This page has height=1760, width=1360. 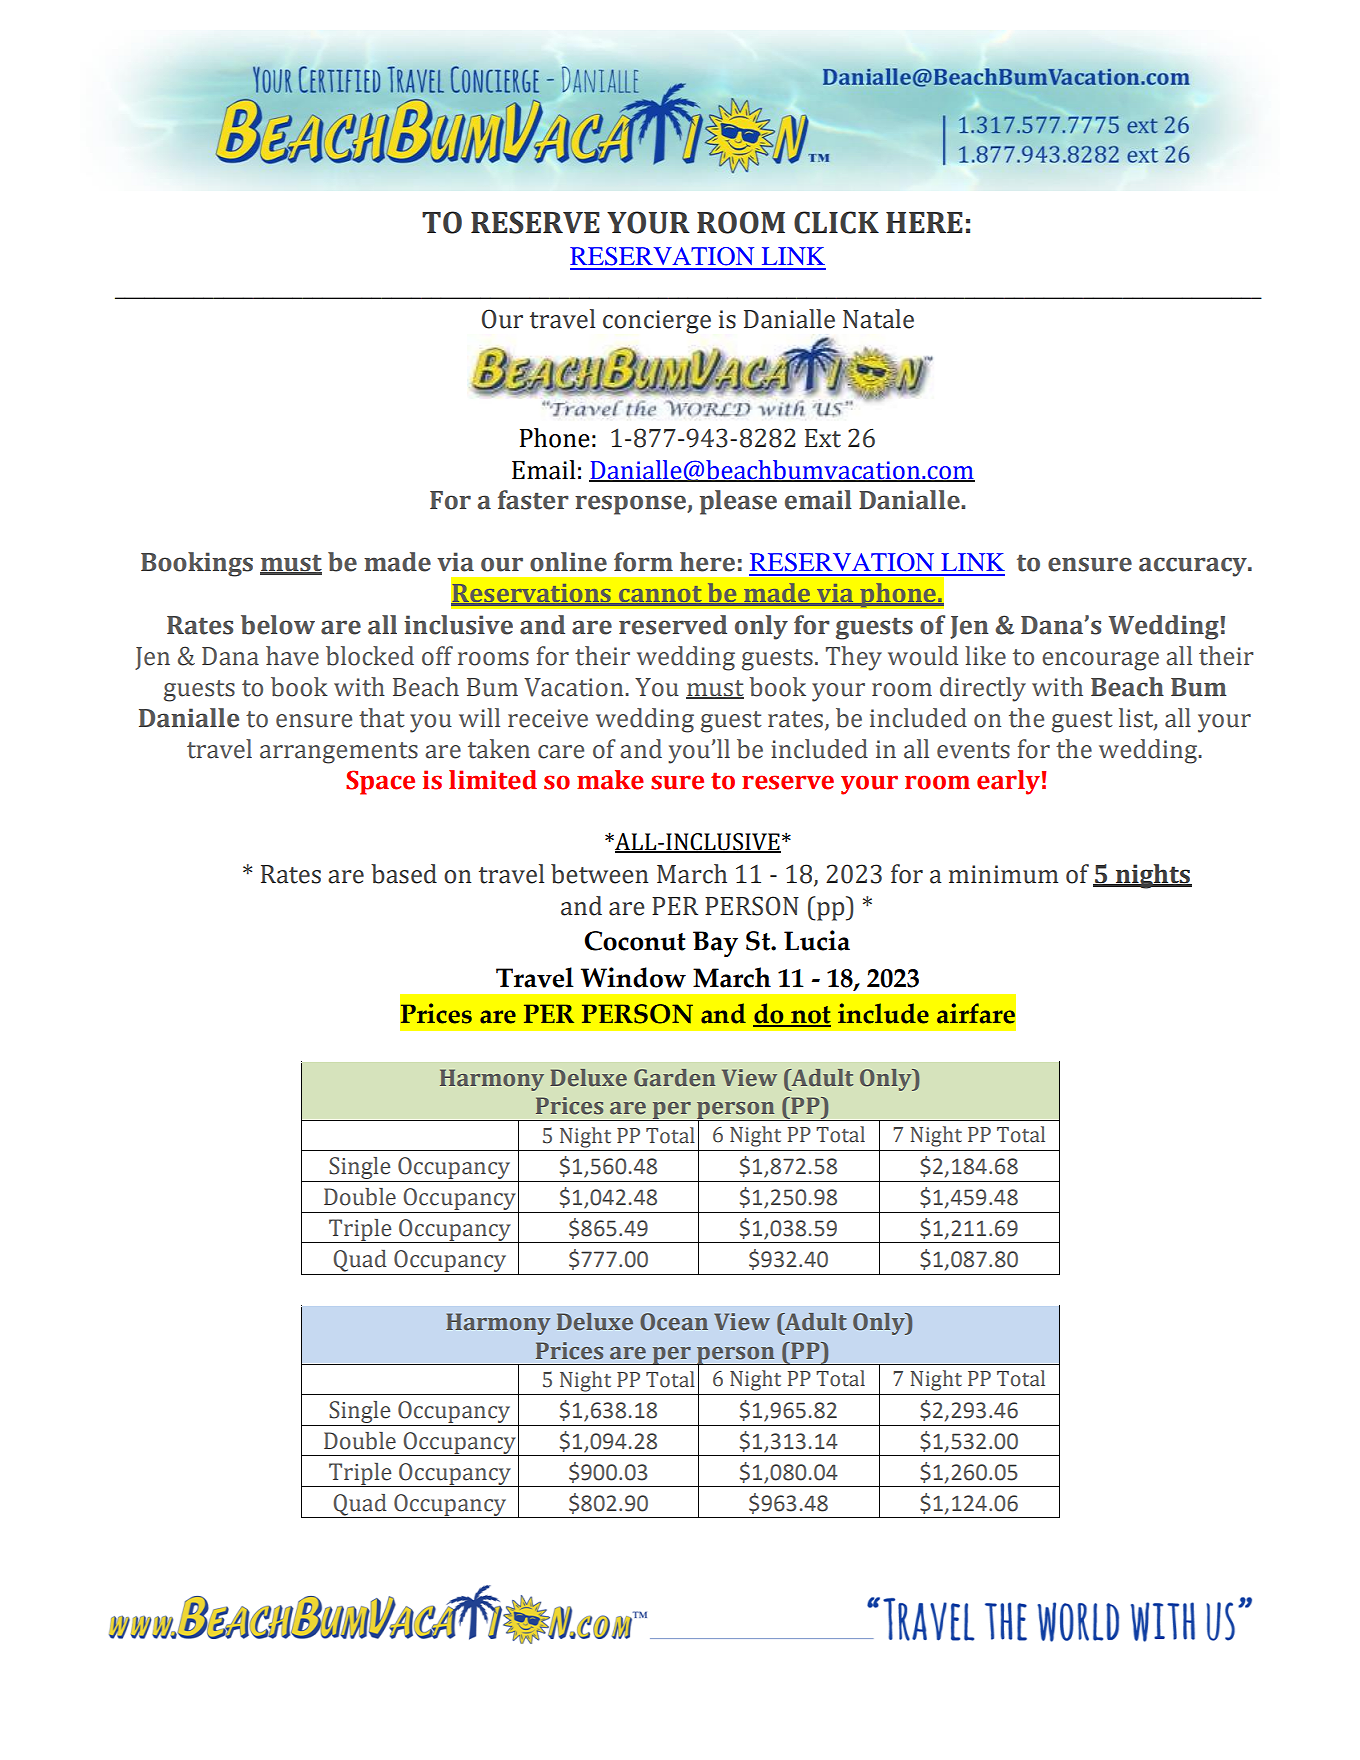 I want to click on concierge, so click(x=657, y=322).
